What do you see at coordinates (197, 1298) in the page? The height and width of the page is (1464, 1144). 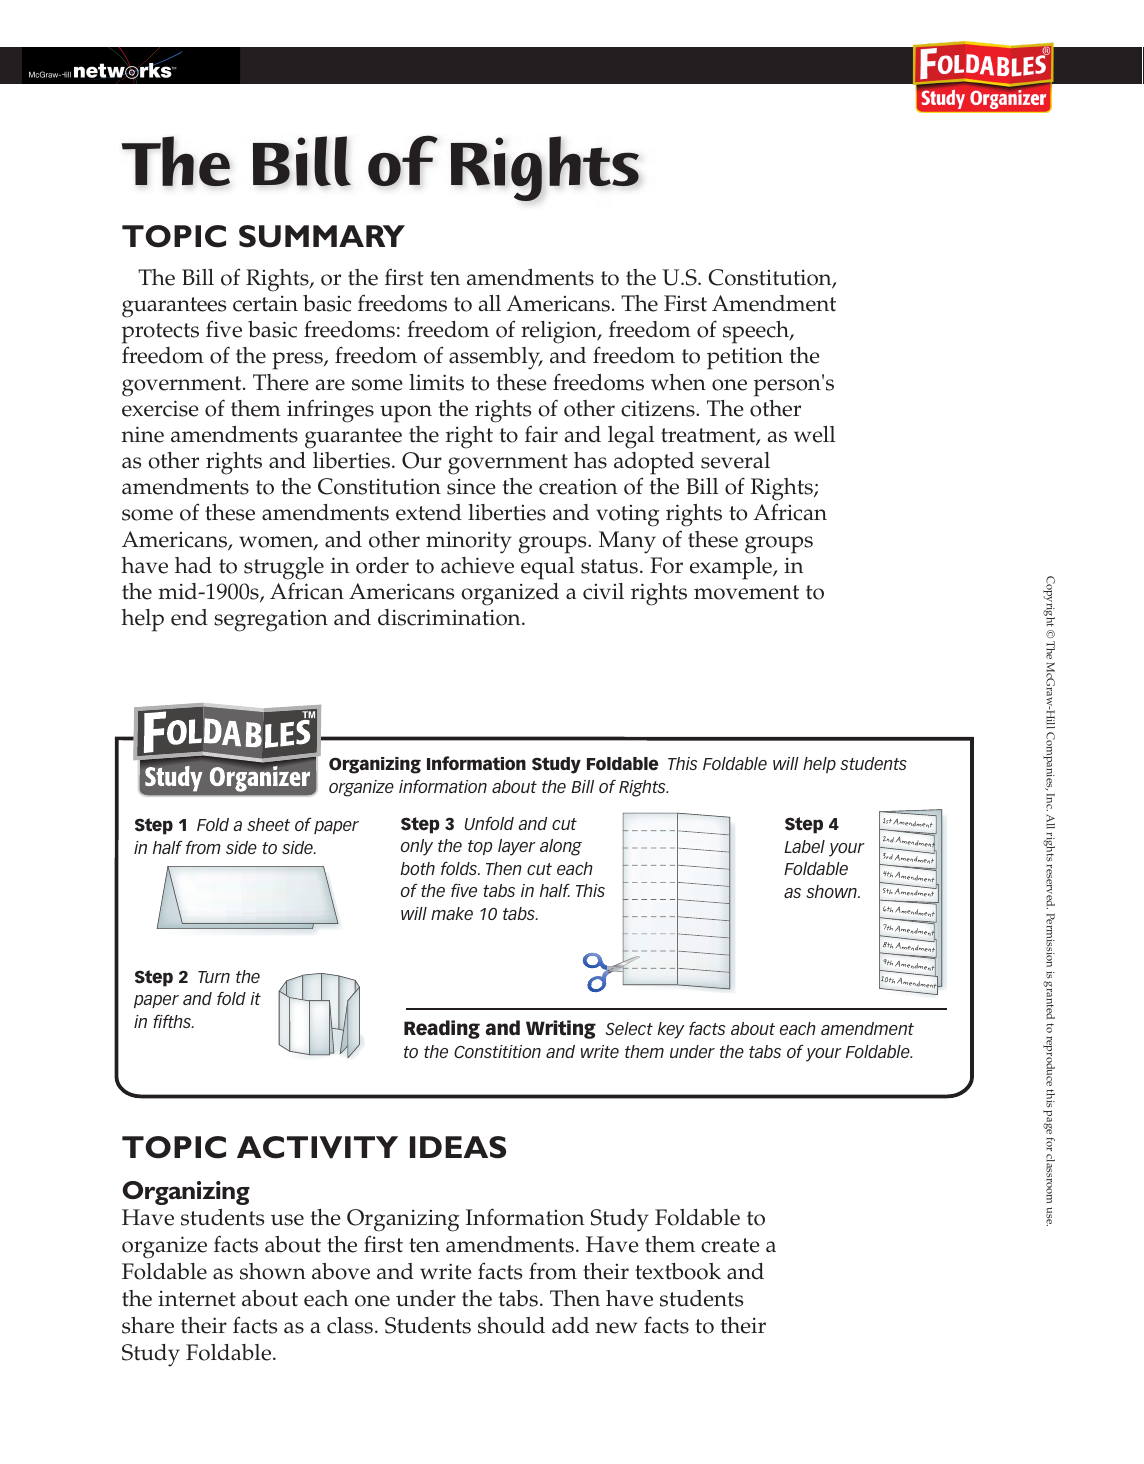 I see `internet` at bounding box center [197, 1298].
